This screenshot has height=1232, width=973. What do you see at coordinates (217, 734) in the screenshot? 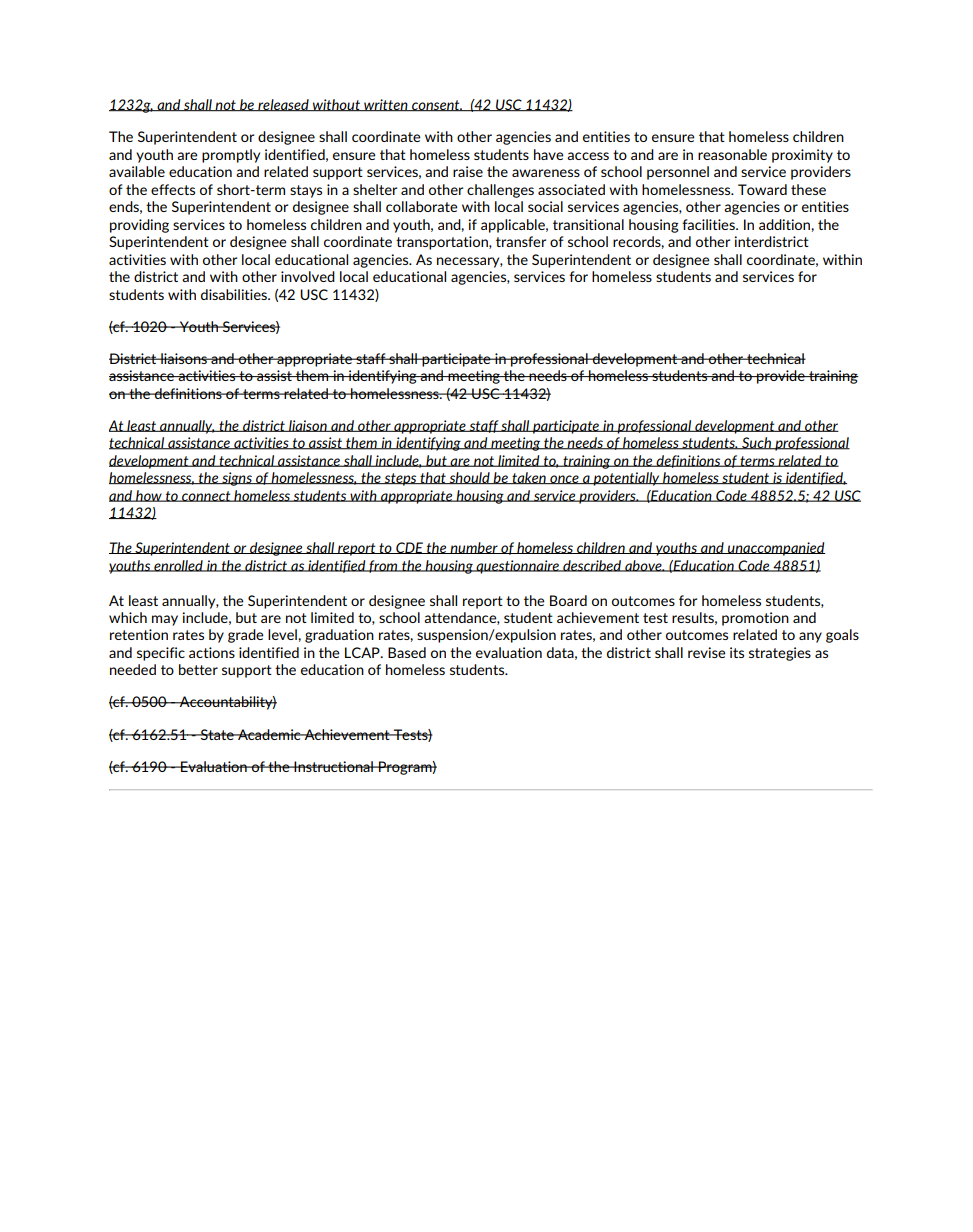
I see `State` at bounding box center [217, 734].
